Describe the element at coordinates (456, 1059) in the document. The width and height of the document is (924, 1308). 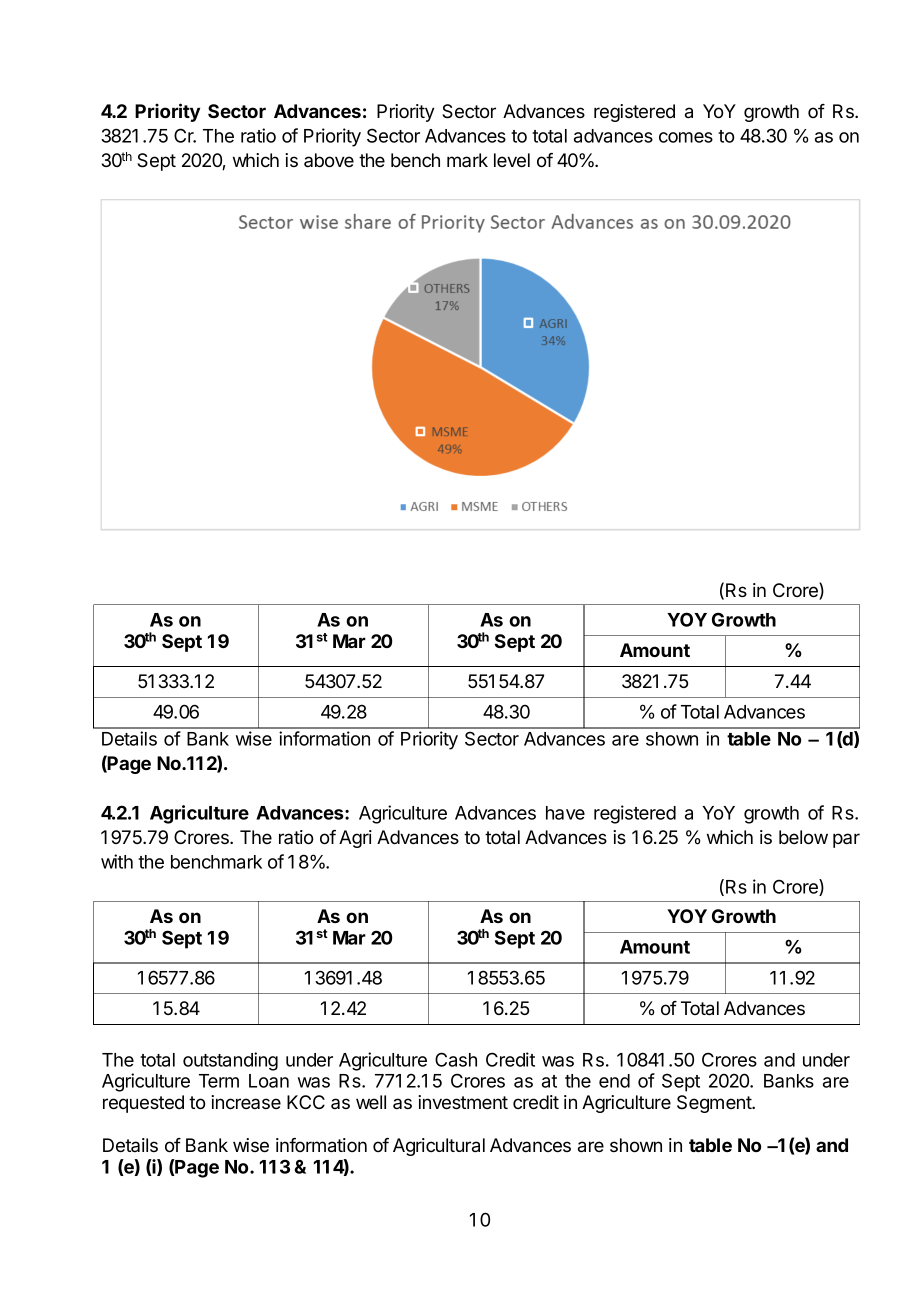
I see `Cash` at that location.
